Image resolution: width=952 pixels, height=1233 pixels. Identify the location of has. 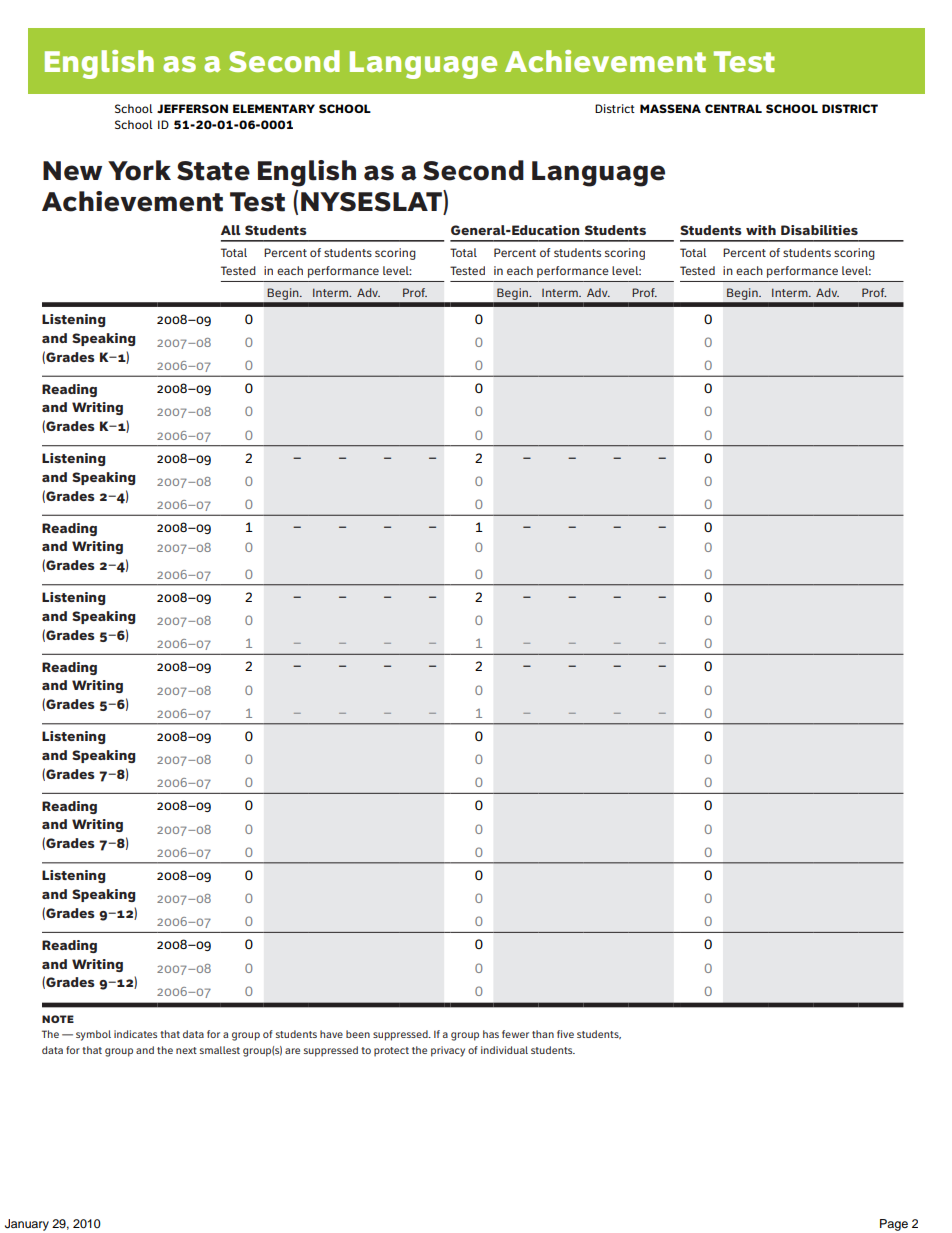
(491, 1034).
